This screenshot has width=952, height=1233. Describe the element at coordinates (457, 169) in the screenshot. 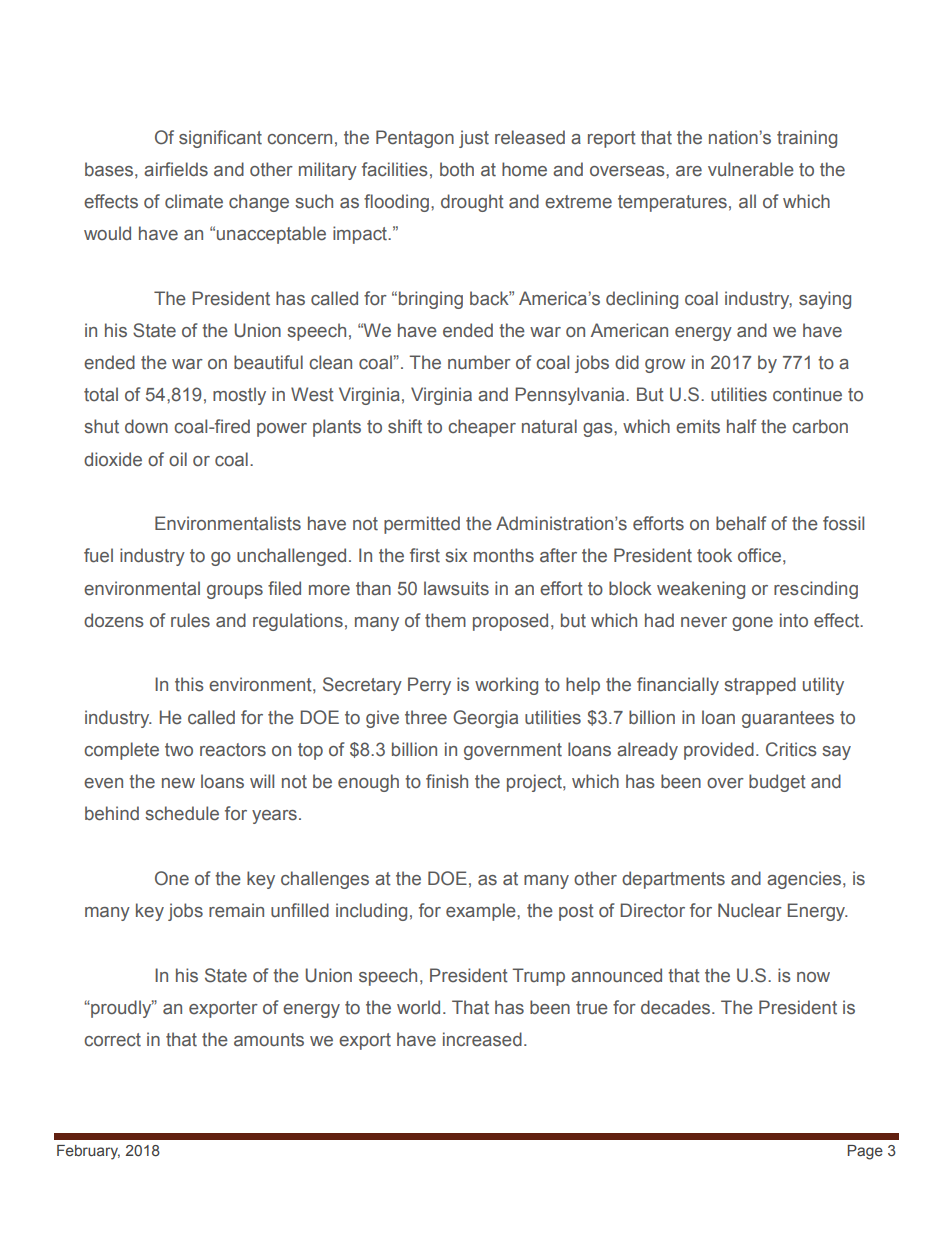

I see `both` at that location.
